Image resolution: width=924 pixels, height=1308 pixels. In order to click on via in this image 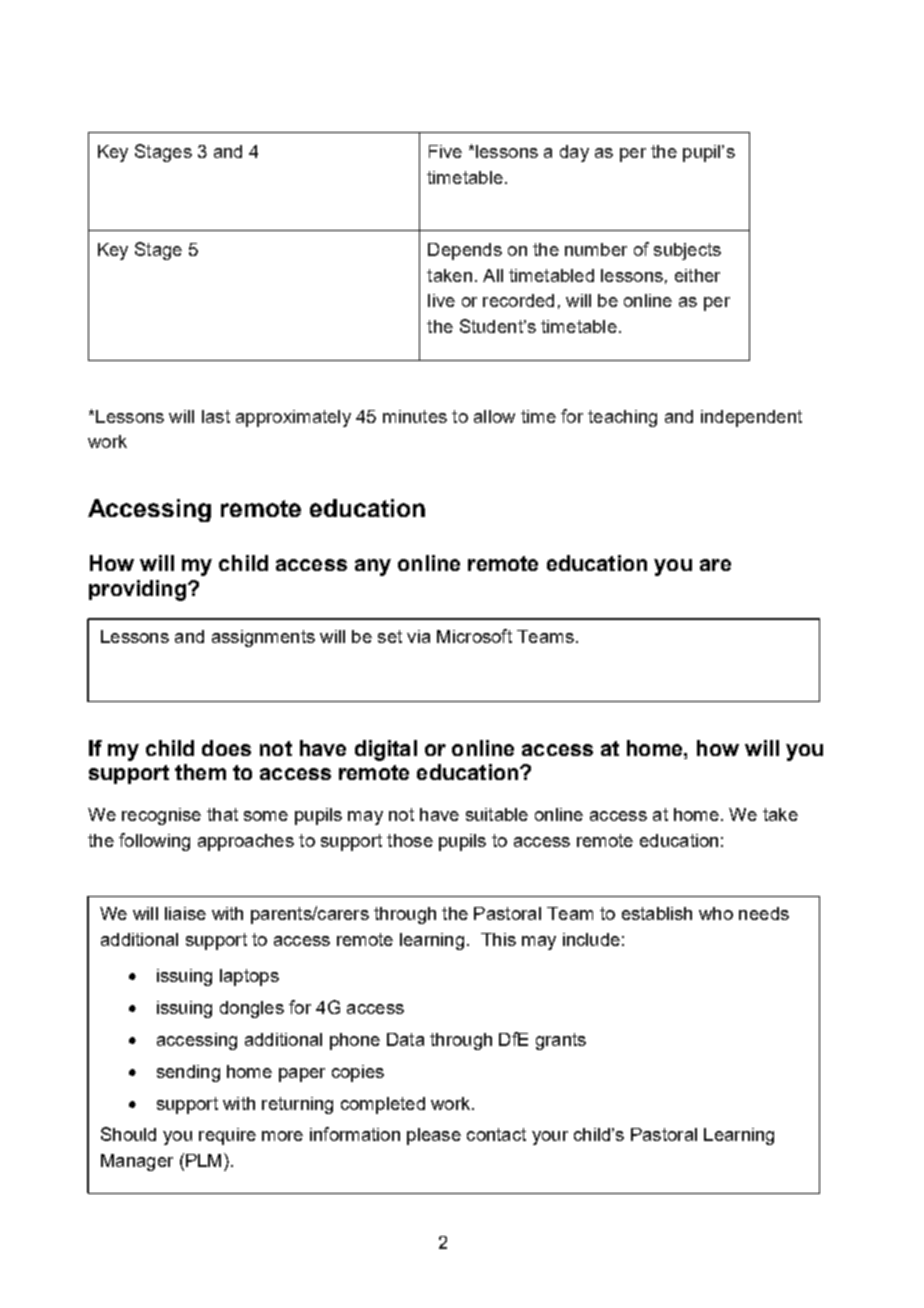, I will do `click(418, 636)`.
